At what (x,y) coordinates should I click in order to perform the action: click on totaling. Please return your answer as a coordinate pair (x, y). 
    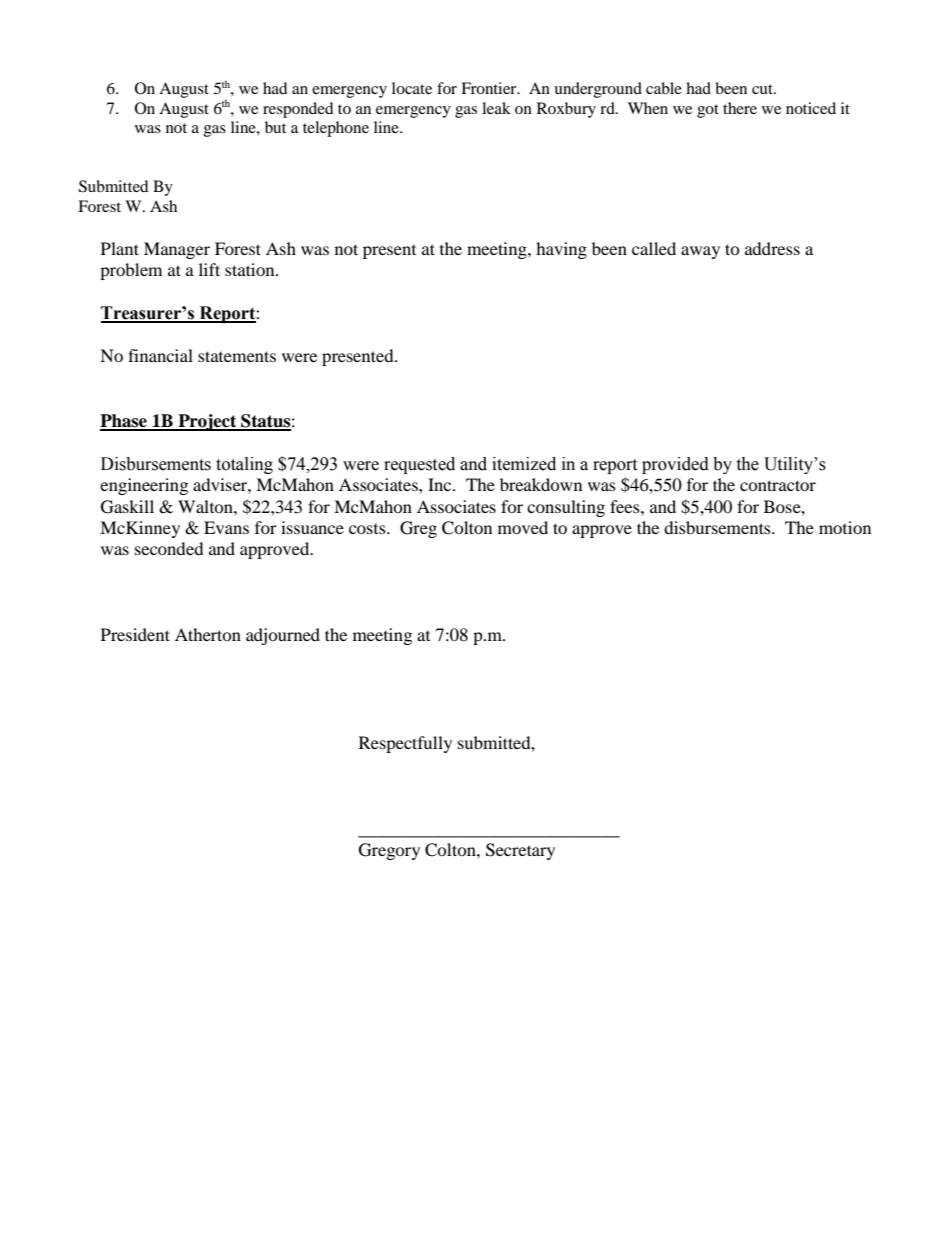
    Looking at the image, I should click on (244, 465).
